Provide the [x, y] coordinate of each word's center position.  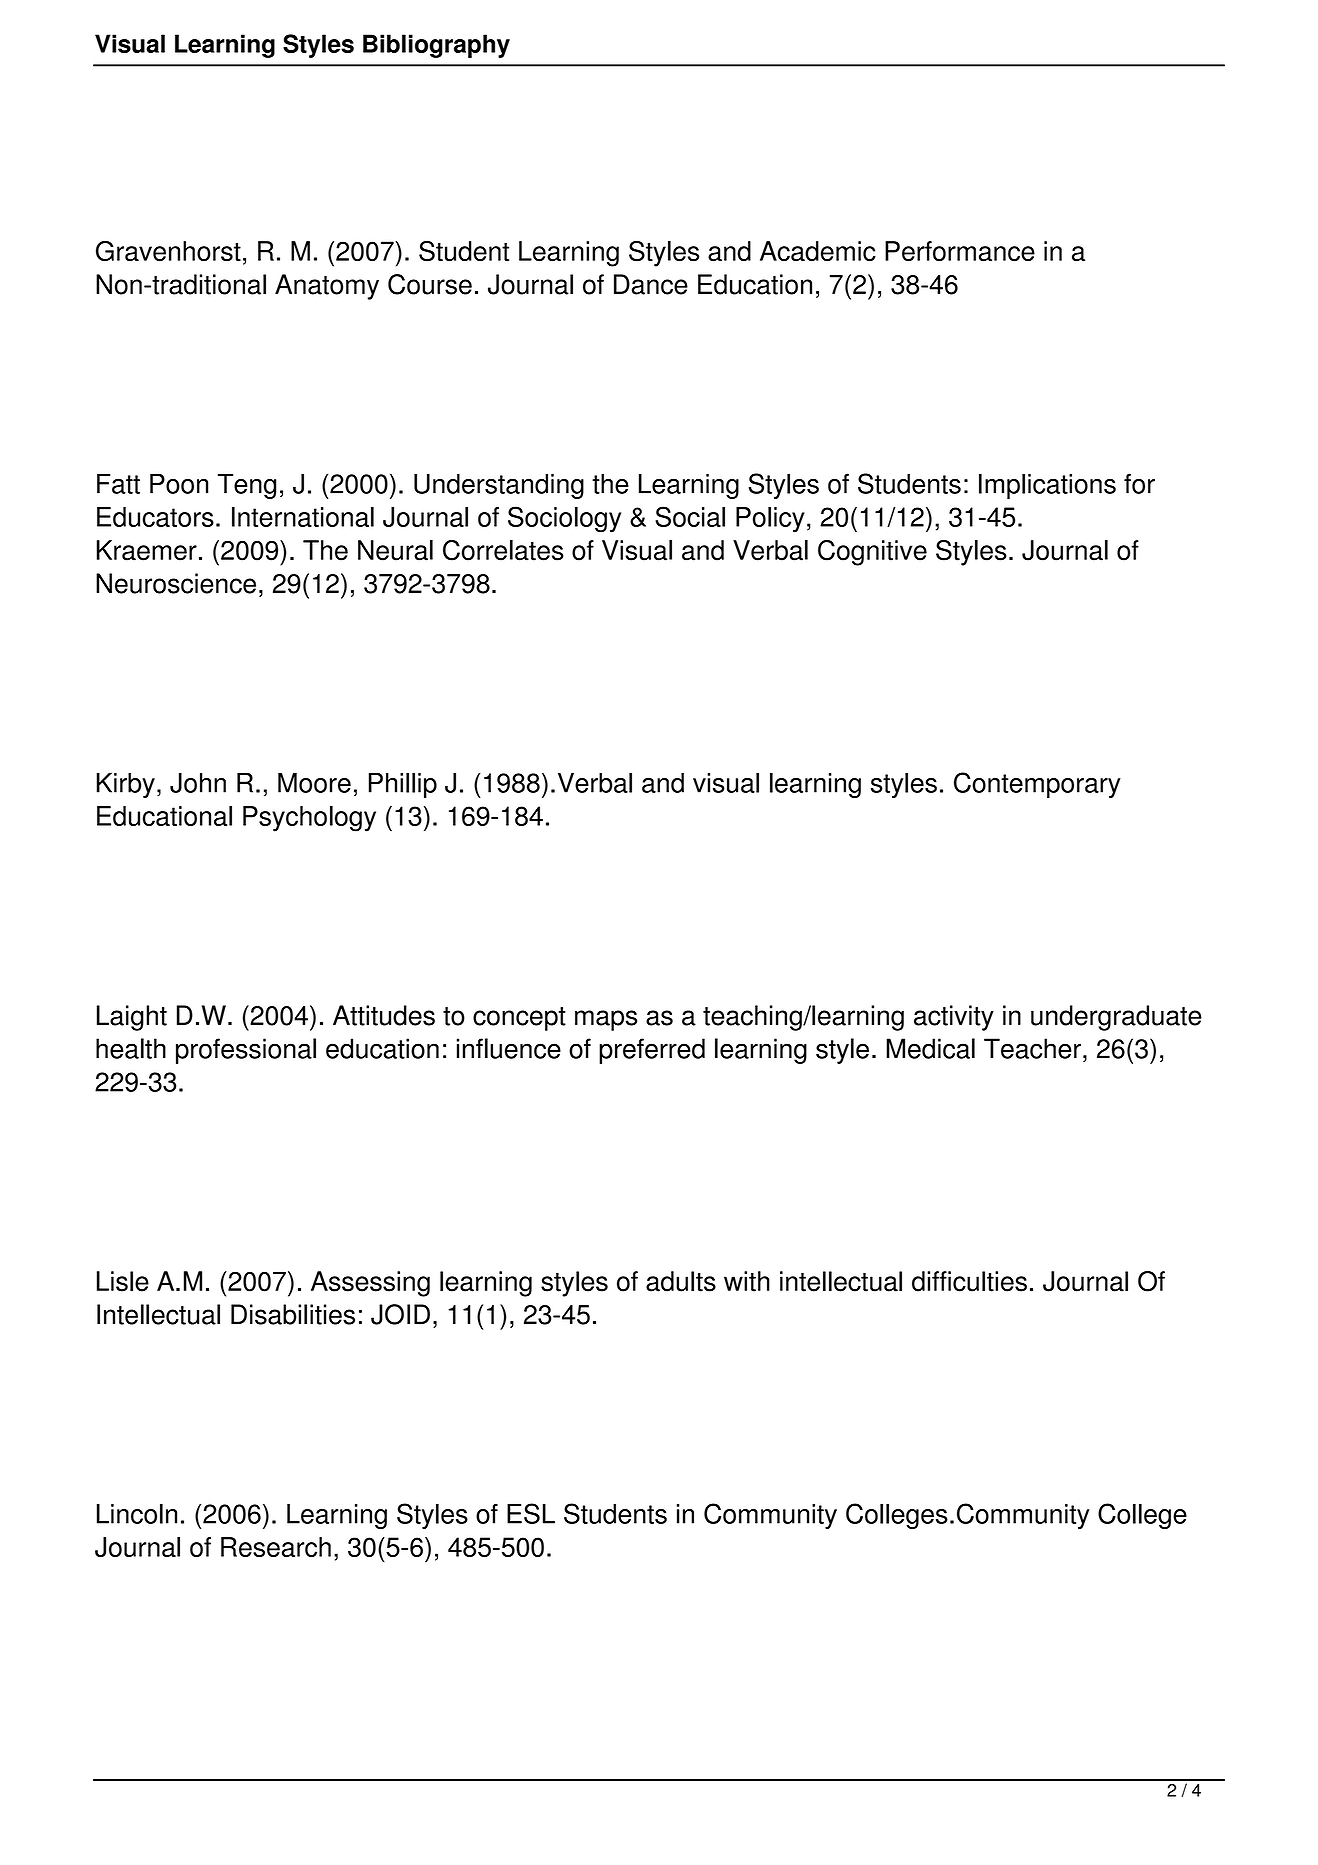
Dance [651, 284]
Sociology [564, 519]
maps [606, 1020]
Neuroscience [176, 583]
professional [246, 1051]
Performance [960, 251]
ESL [531, 1513]
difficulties [969, 1281]
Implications [1047, 486]
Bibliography [436, 46]
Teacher [1032, 1048]
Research [276, 1547]
